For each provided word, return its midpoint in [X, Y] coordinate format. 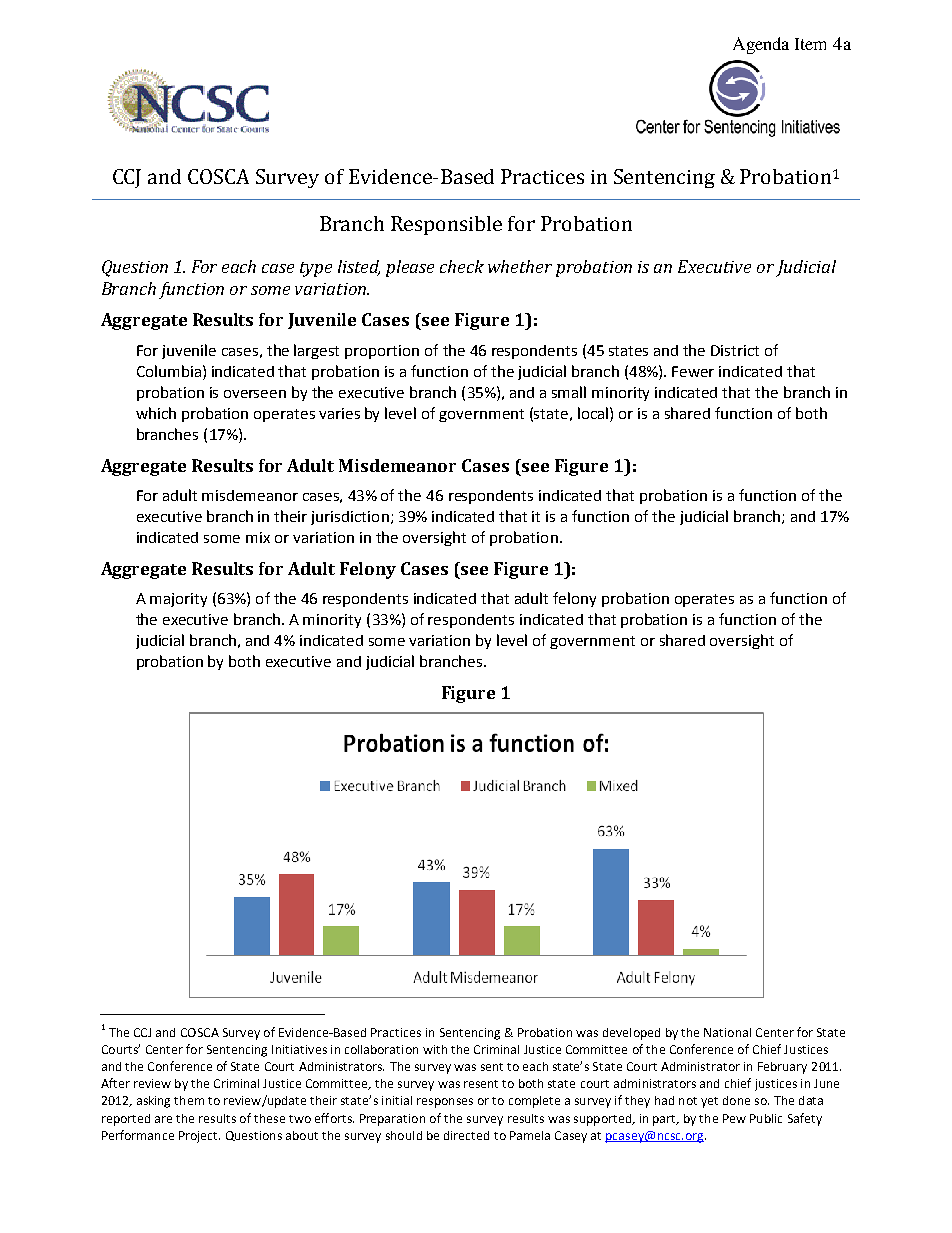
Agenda [761, 45]
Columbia [169, 371]
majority [178, 600]
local [594, 413]
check [462, 266]
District [735, 350]
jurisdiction [350, 518]
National [727, 1032]
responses [445, 1103]
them [189, 1100]
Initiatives [299, 1049]
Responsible [446, 225]
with [435, 1049]
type [316, 269]
